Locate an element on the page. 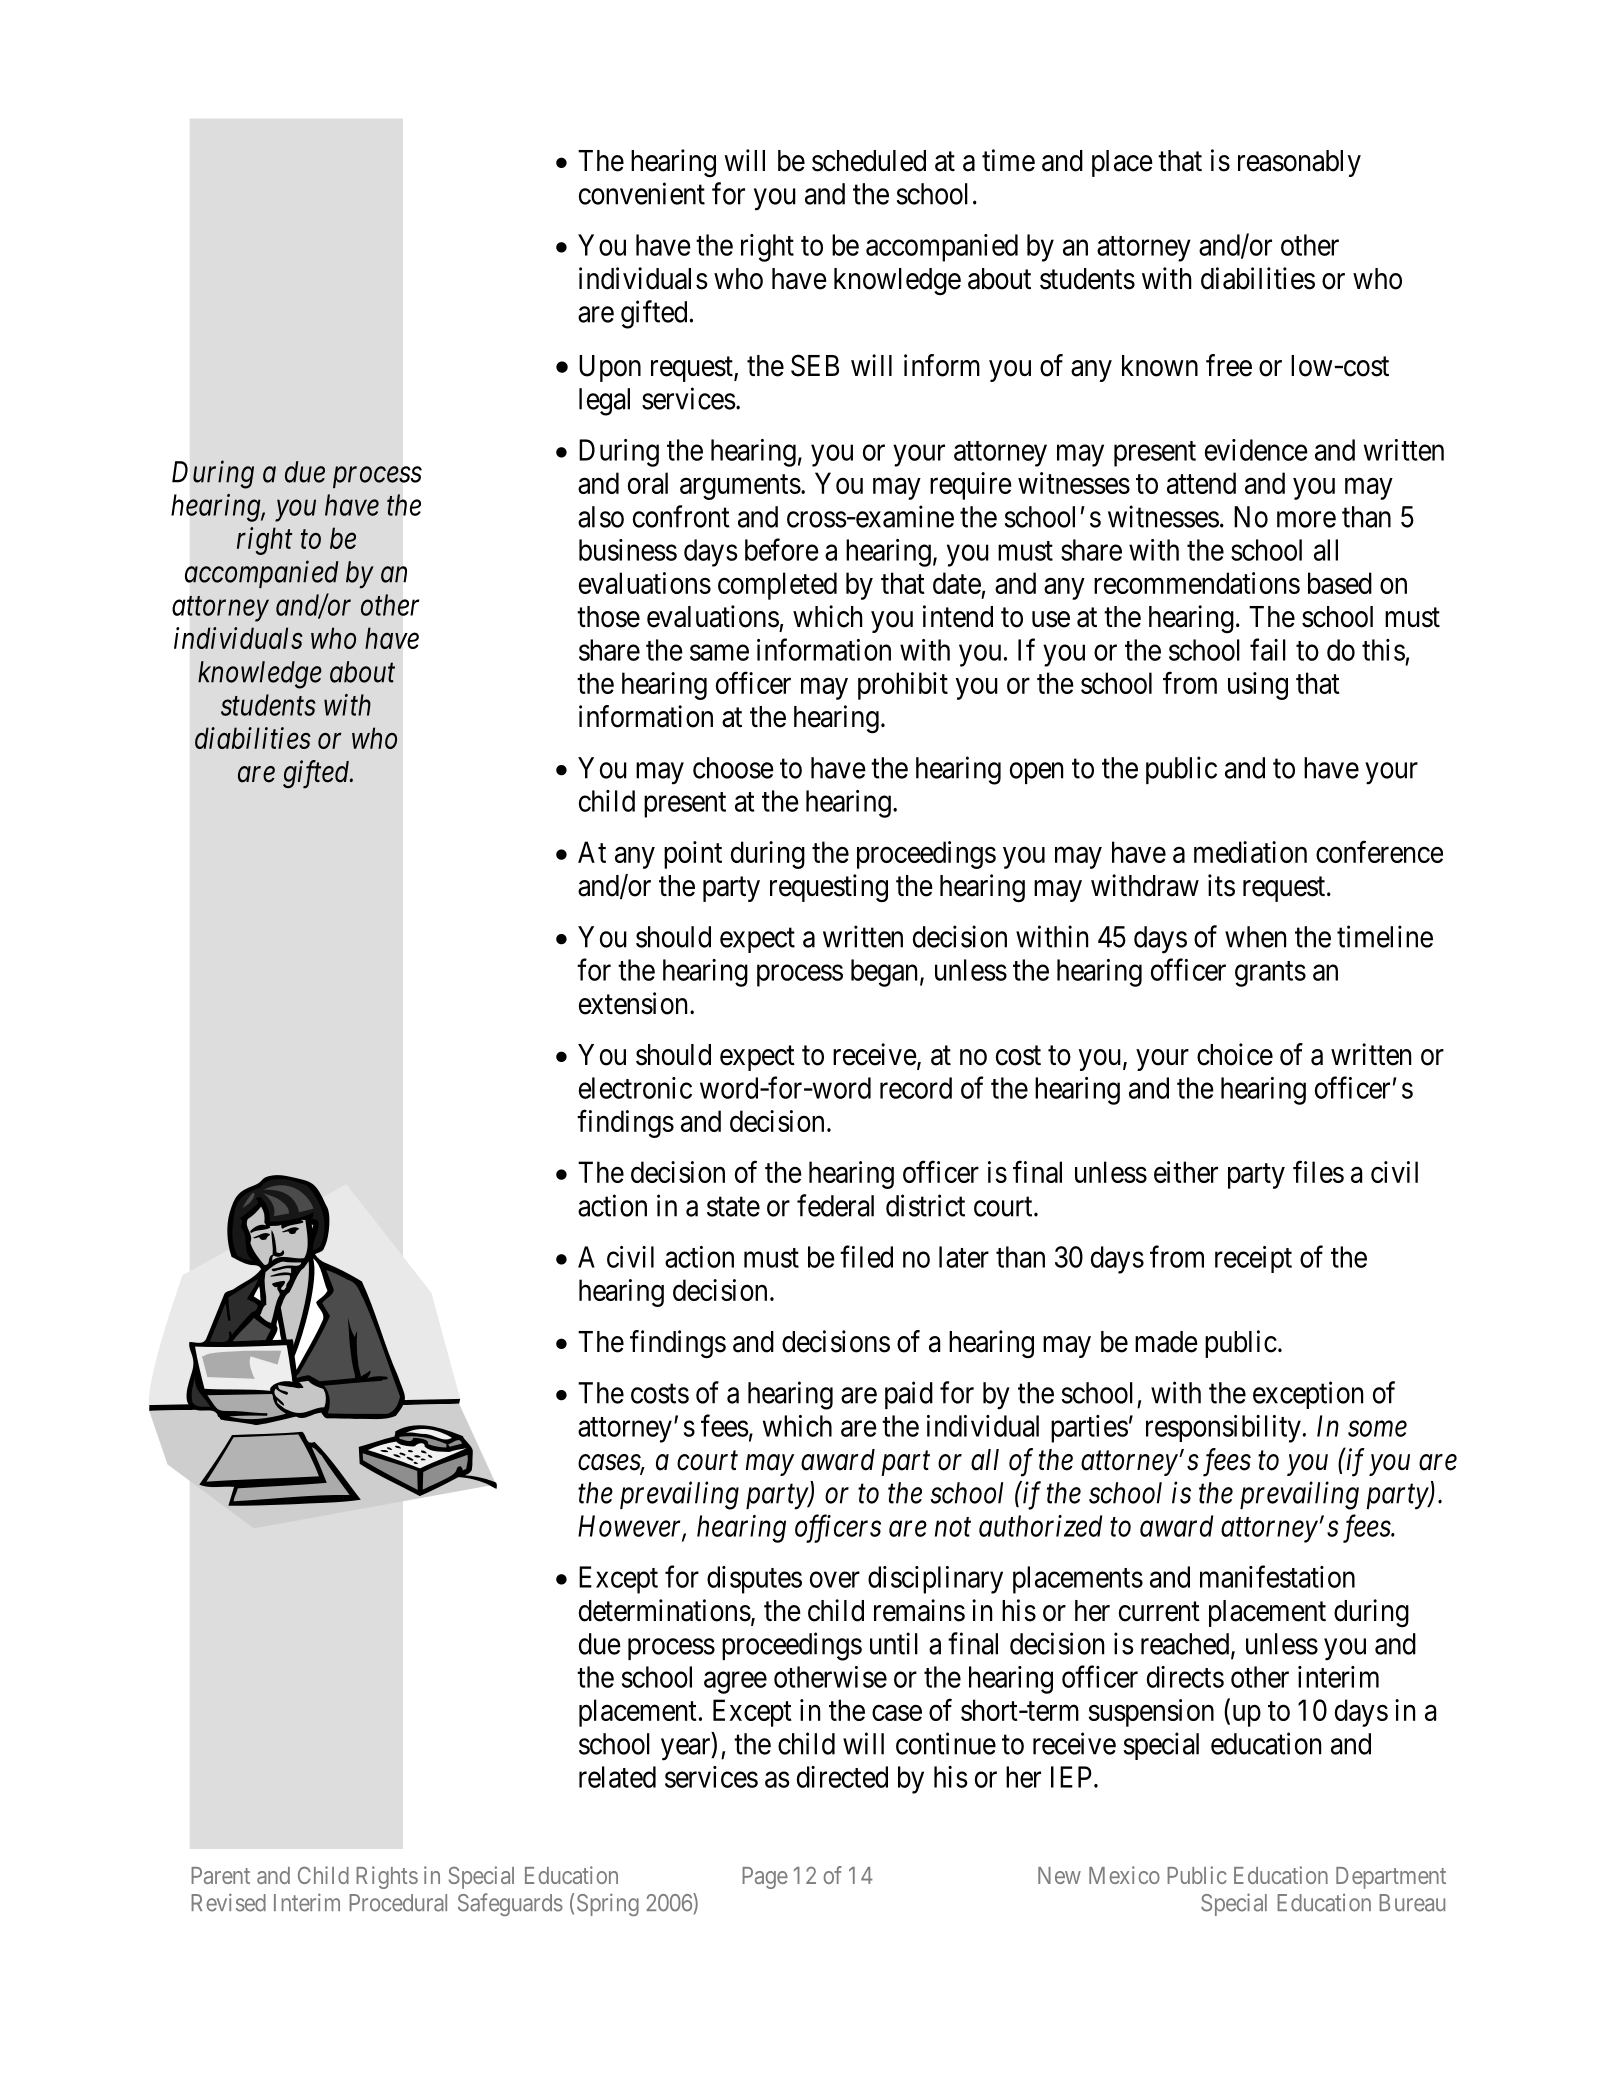  those is located at coordinates (608, 617).
